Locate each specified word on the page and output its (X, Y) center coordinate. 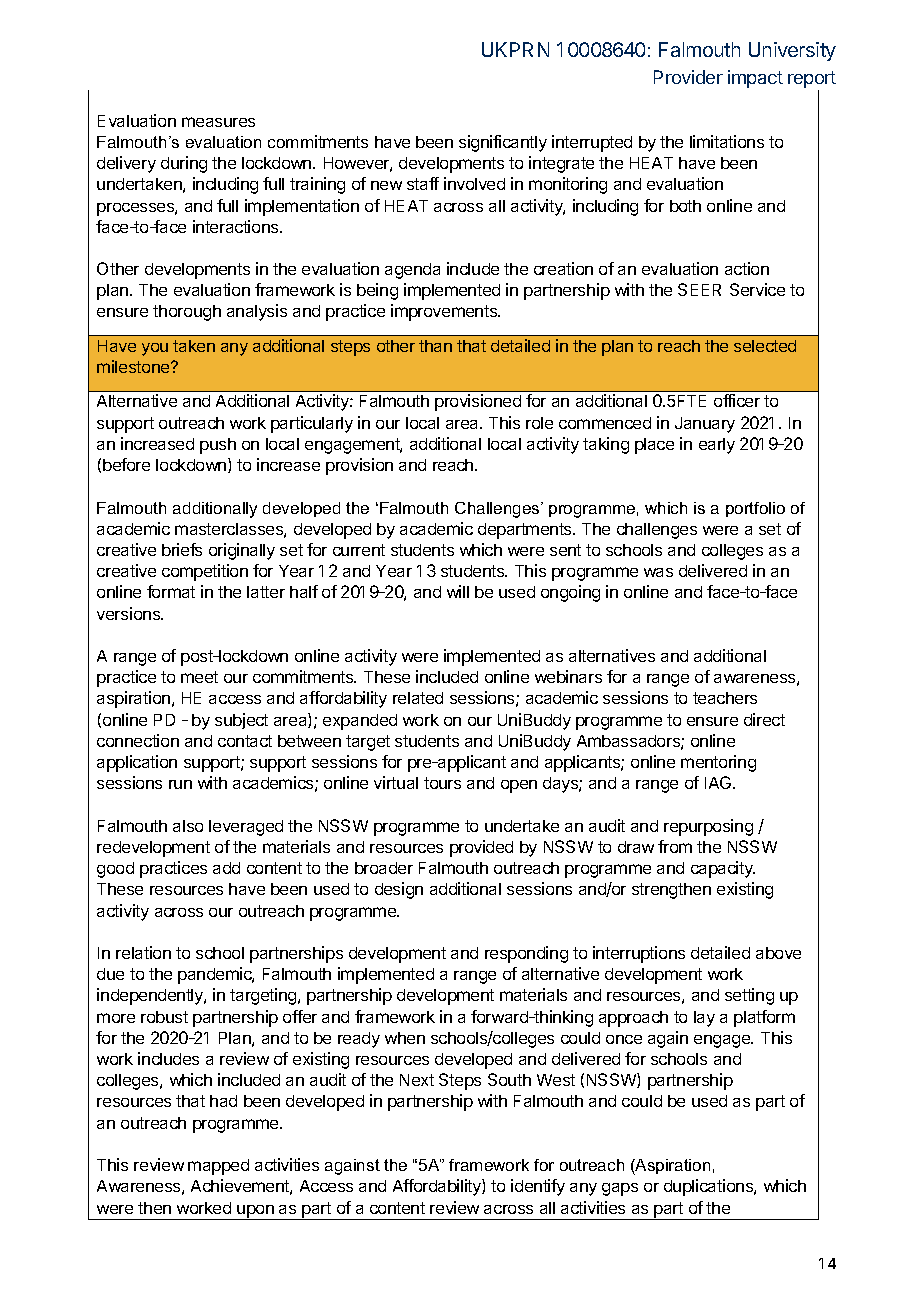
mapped (218, 1167)
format (171, 591)
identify (538, 1187)
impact (755, 79)
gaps (620, 1189)
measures (218, 122)
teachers (725, 698)
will (458, 591)
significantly (503, 143)
